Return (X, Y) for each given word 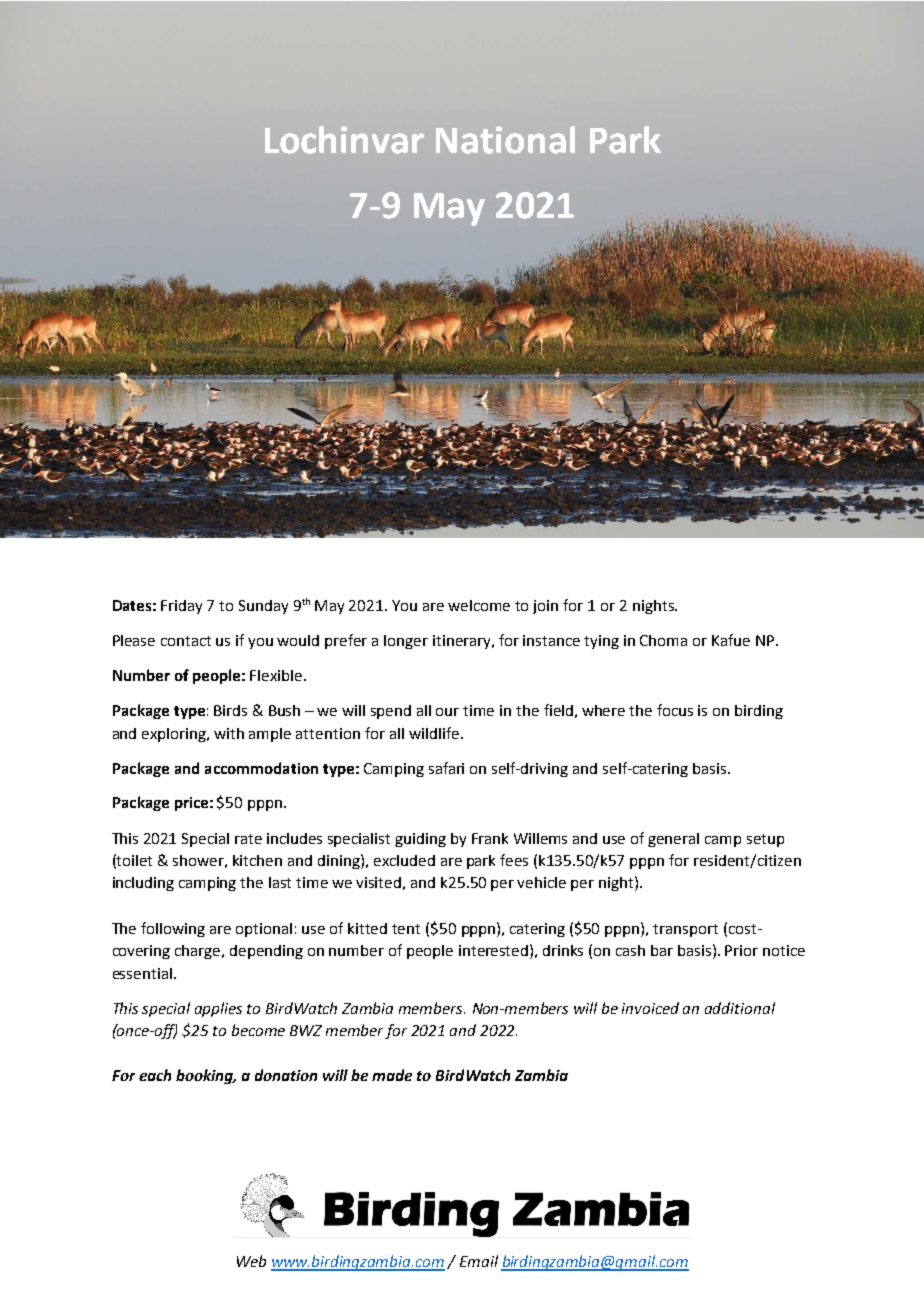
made (392, 1075)
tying (601, 642)
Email (479, 1261)
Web (251, 1261)
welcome (479, 605)
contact (186, 641)
